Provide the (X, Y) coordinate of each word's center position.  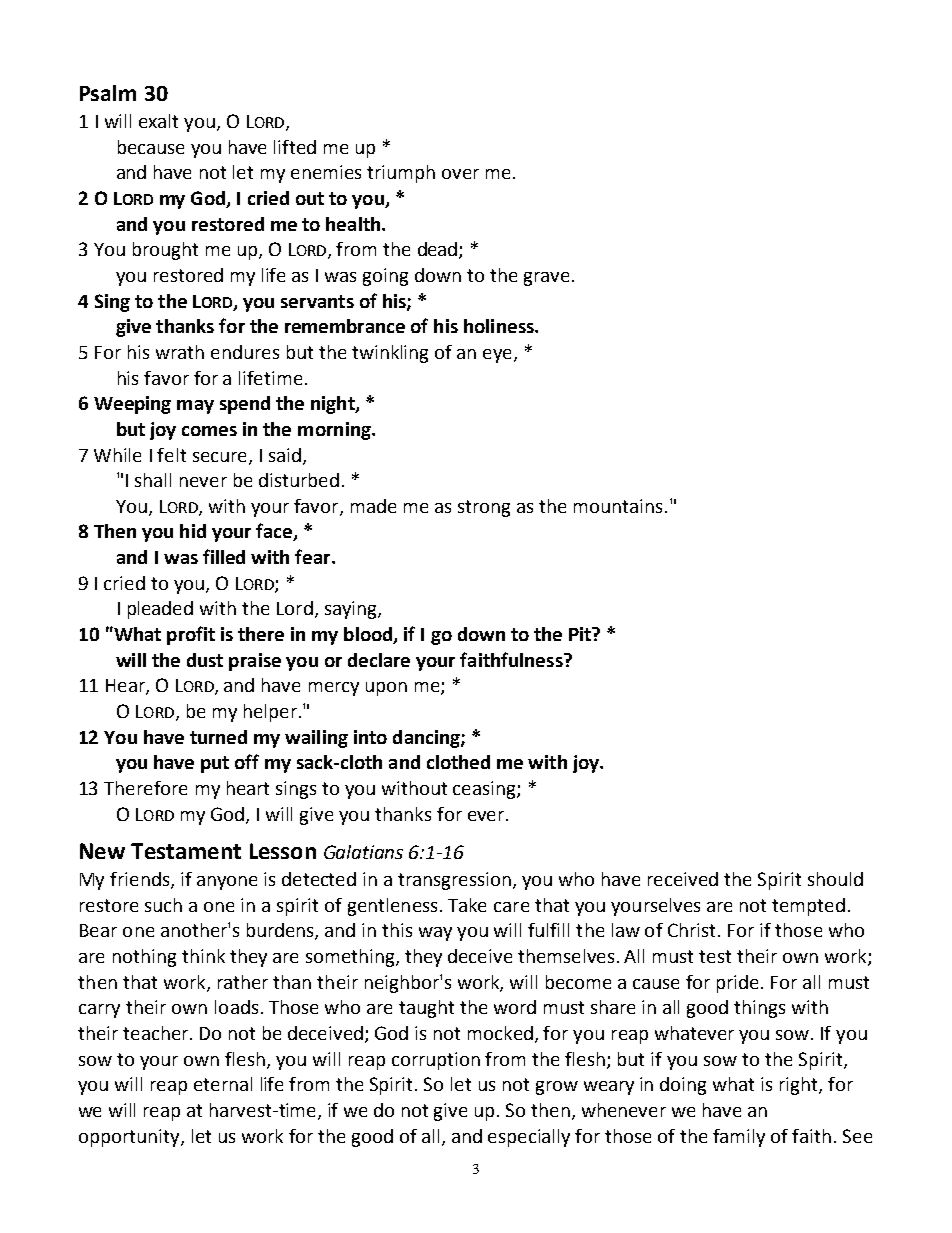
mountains (618, 506)
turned (218, 737)
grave (546, 279)
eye (499, 356)
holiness (500, 326)
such (163, 905)
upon (386, 689)
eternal (223, 1084)
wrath (180, 352)
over (460, 174)
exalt (158, 121)
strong (484, 508)
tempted (808, 907)
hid (193, 531)
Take (467, 905)
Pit (581, 634)
